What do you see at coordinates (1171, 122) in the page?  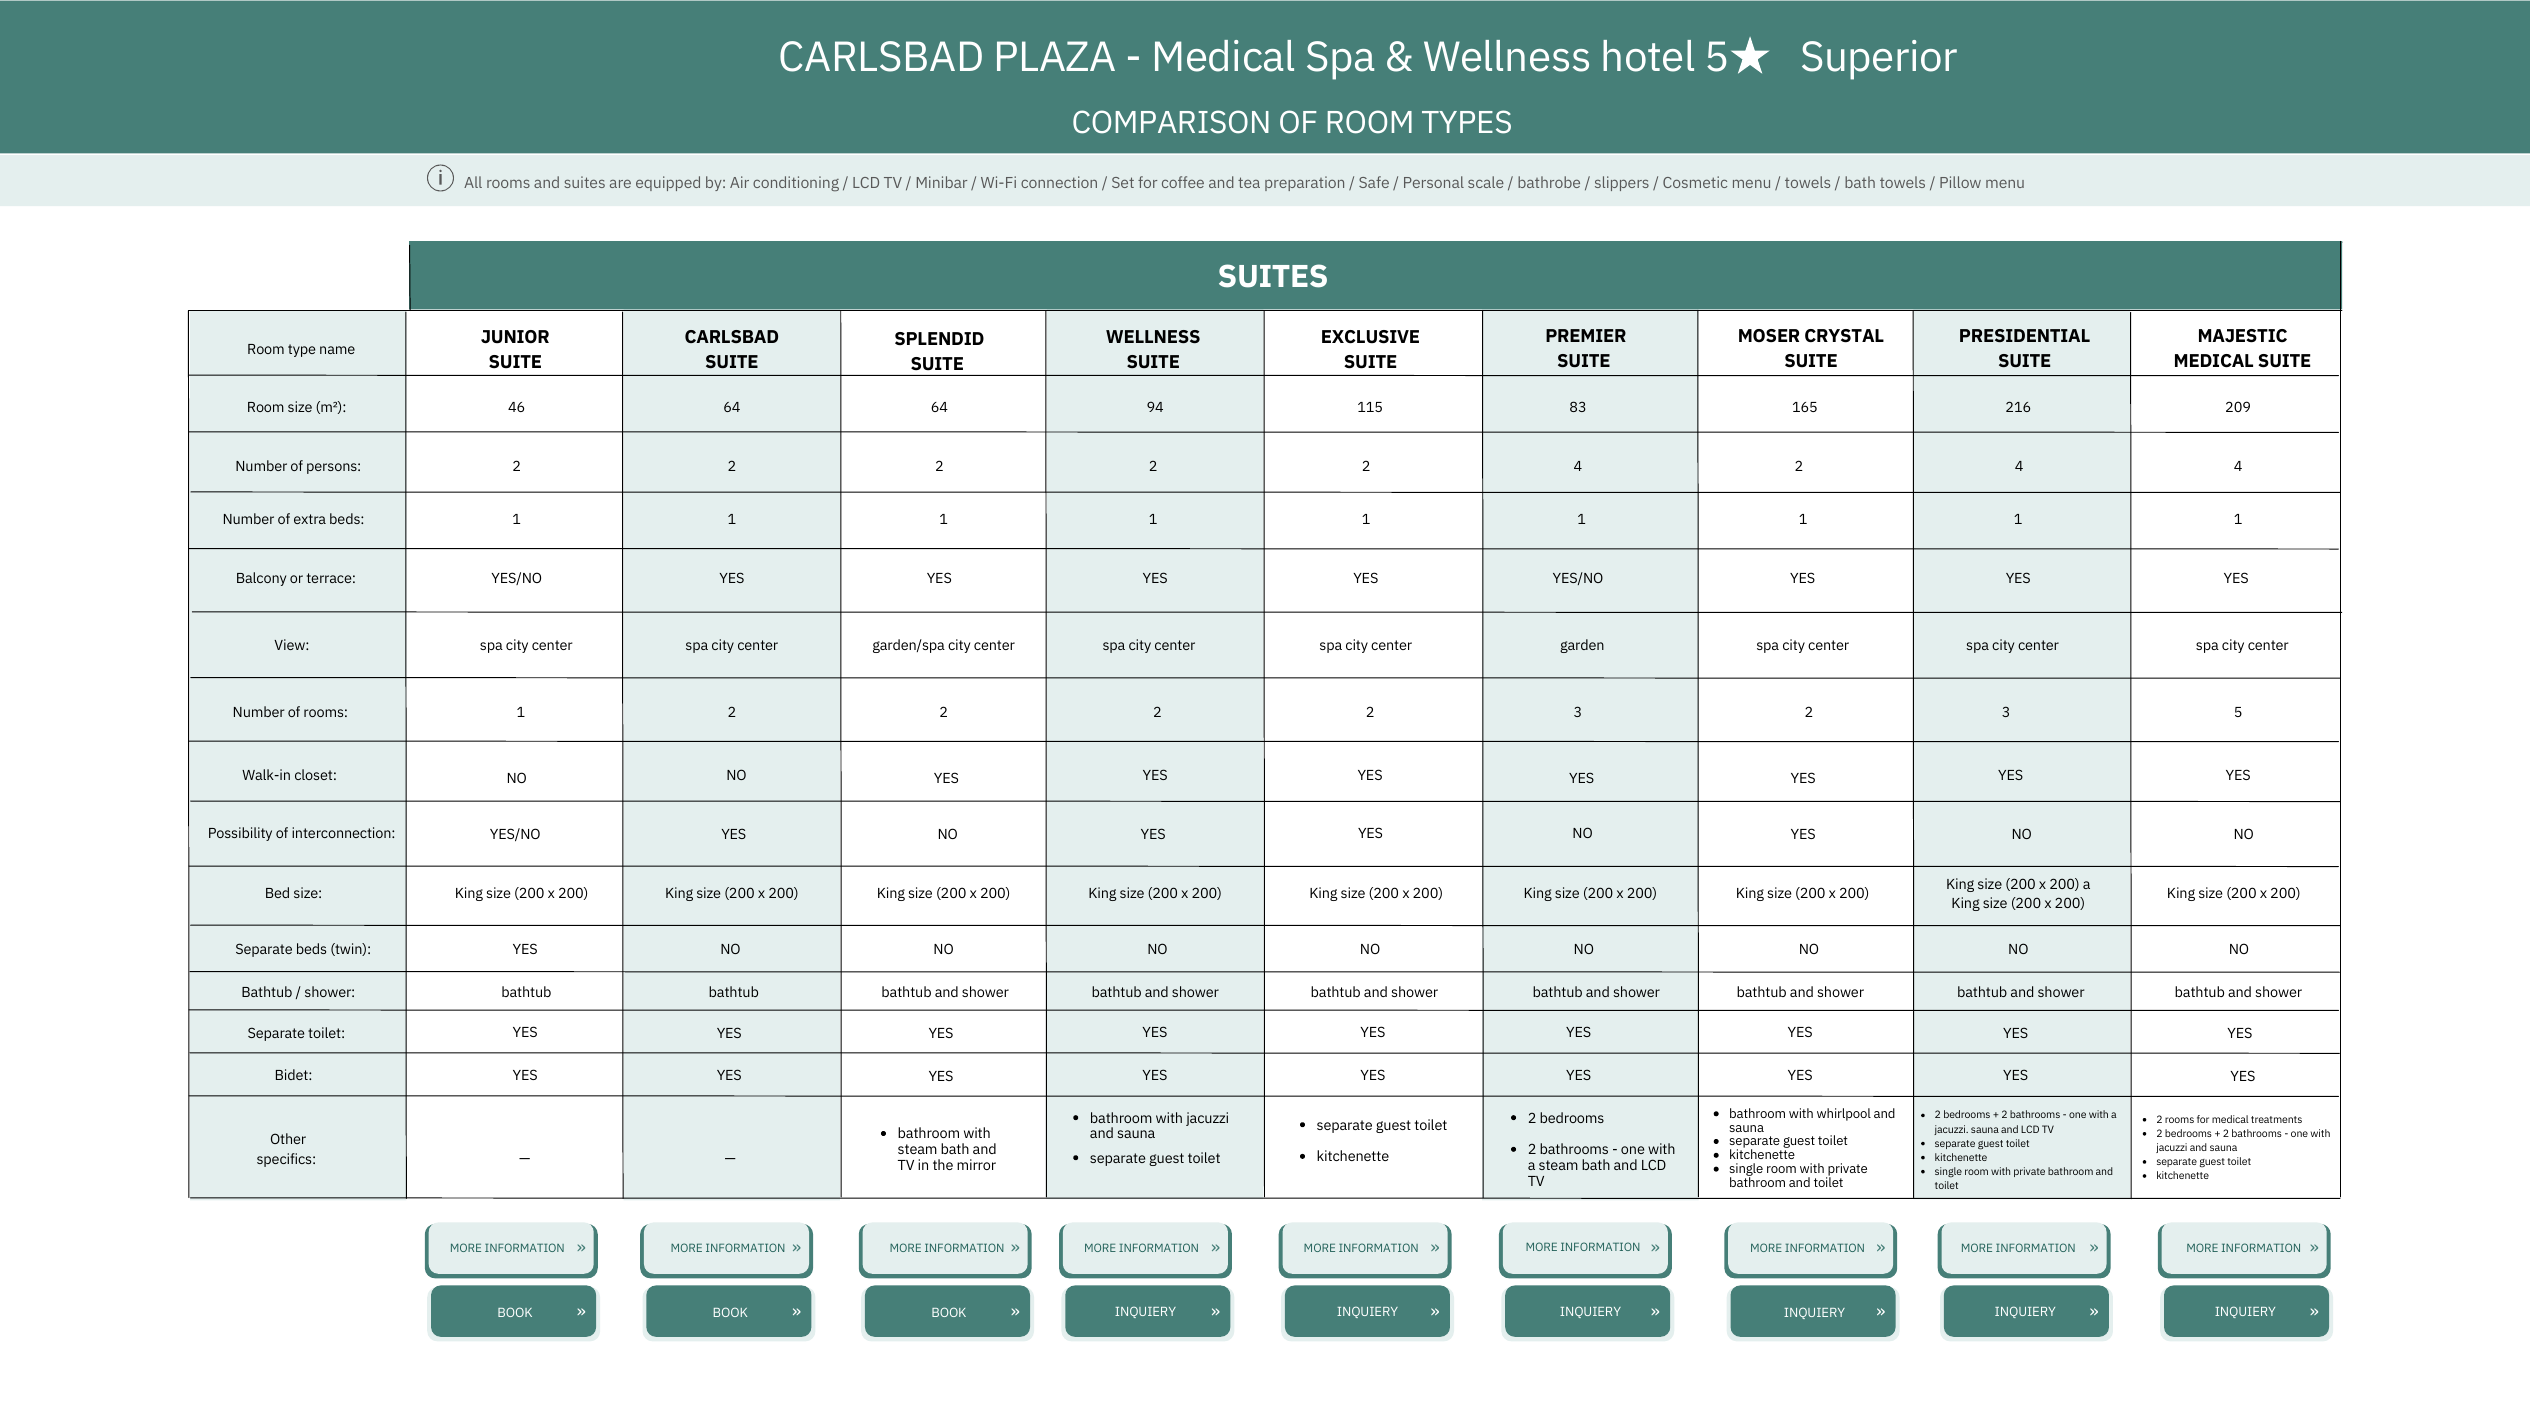 I see `COMPARISON` at bounding box center [1171, 122].
